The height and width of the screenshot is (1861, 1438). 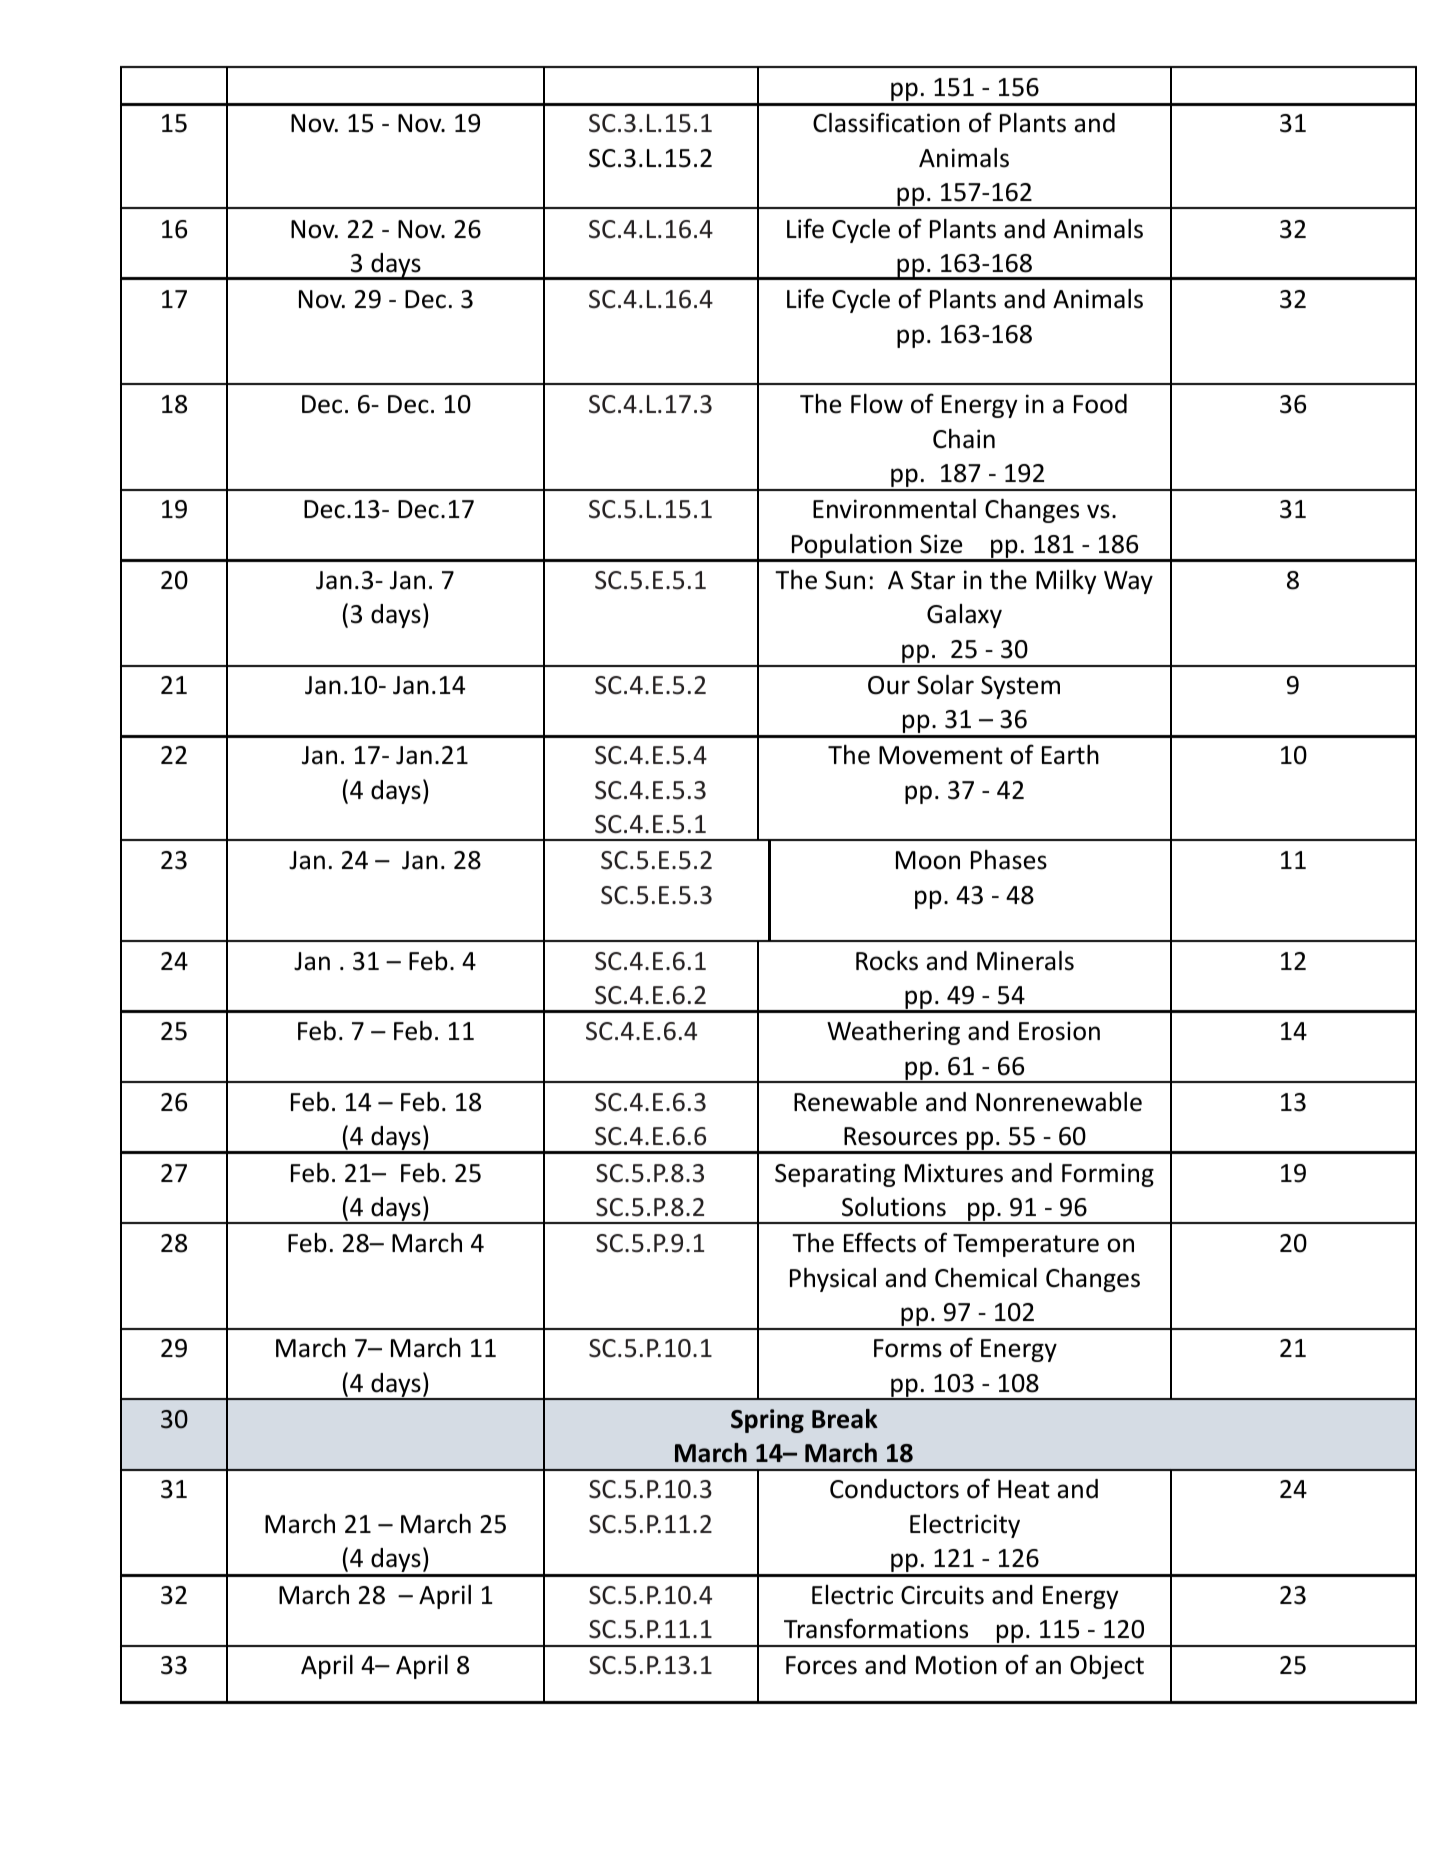 What do you see at coordinates (886, 122) in the screenshot?
I see `Classification` at bounding box center [886, 122].
